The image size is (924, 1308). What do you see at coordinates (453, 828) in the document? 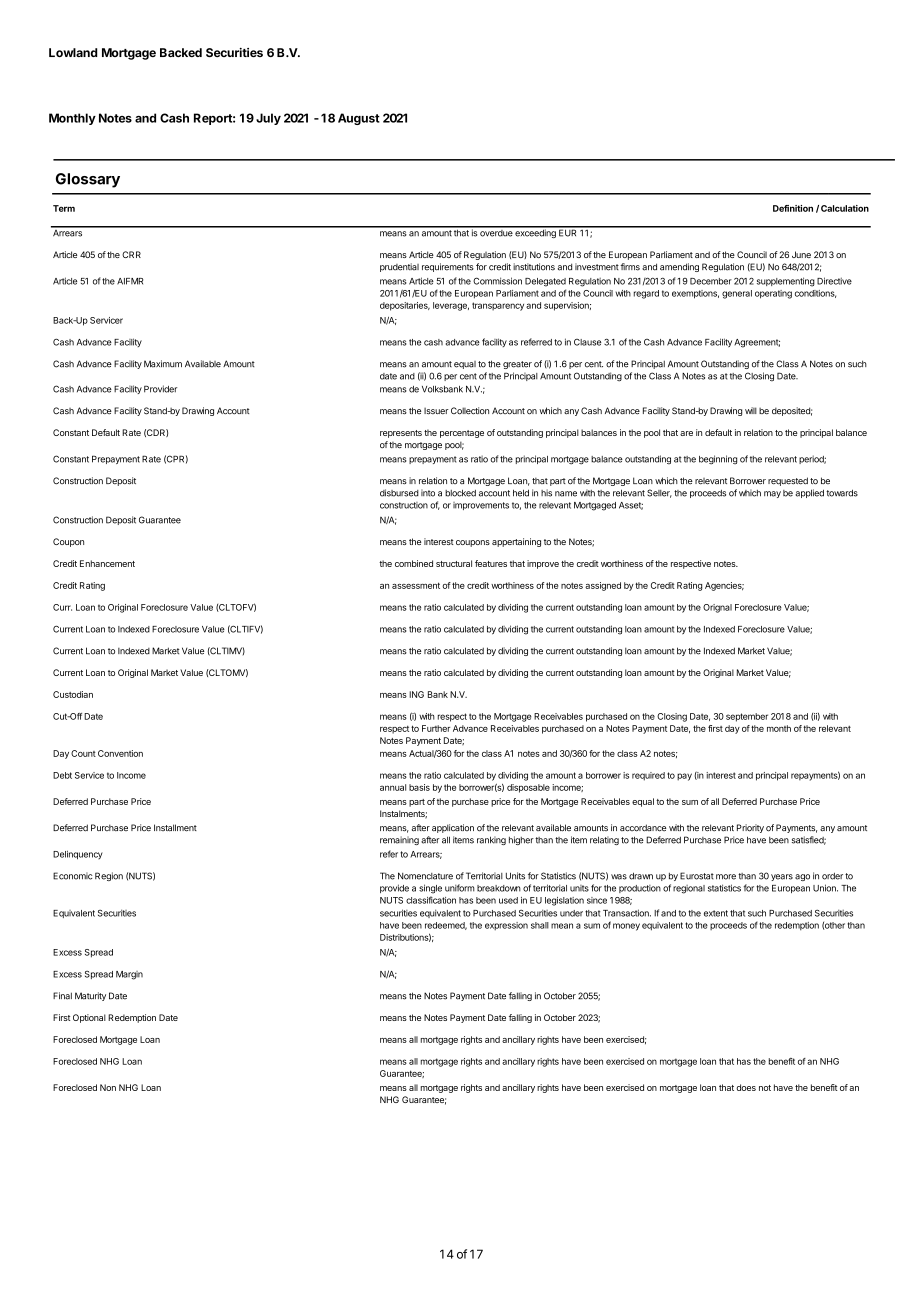
I see `application` at bounding box center [453, 828].
